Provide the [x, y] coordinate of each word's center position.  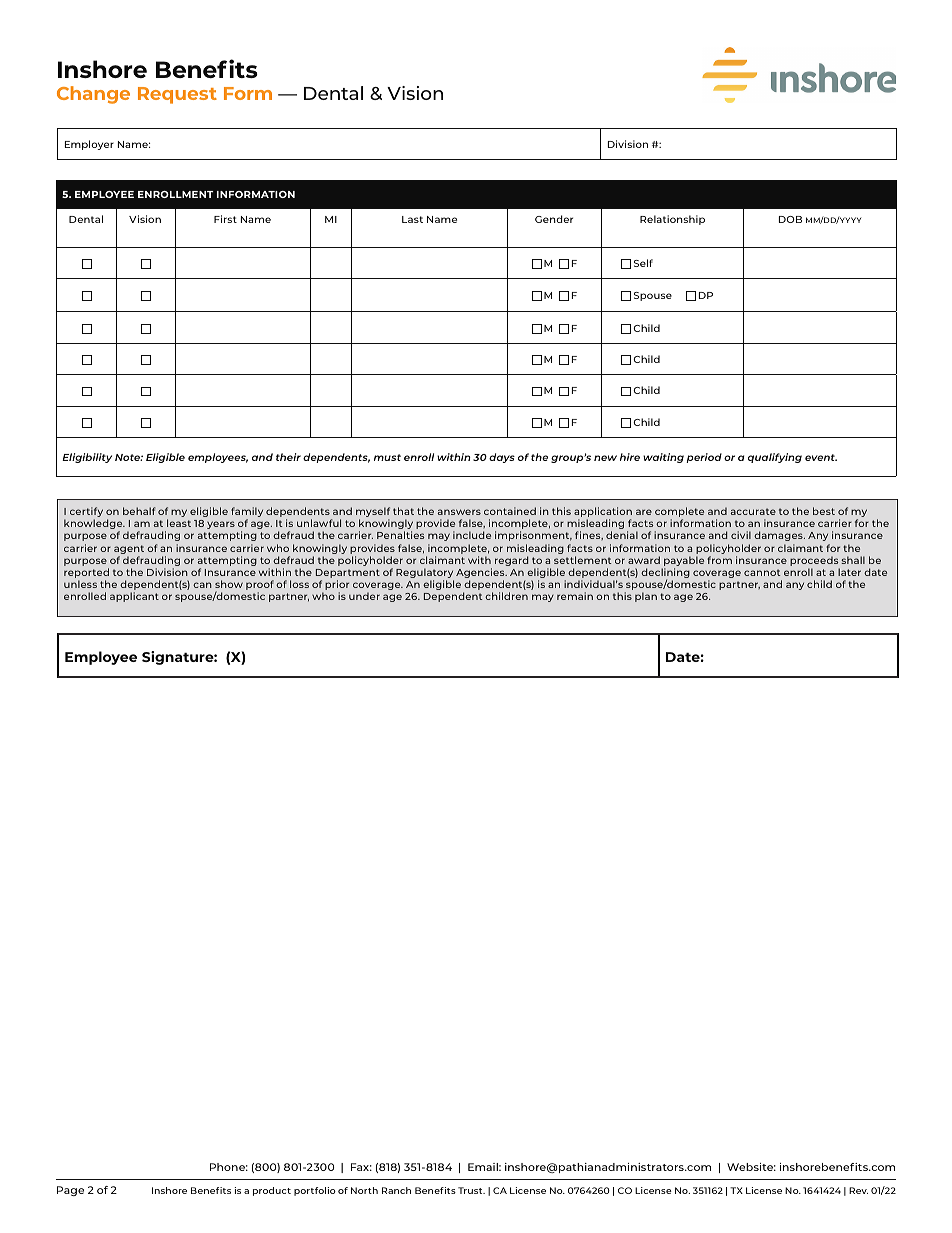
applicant [134, 597]
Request [177, 95]
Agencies [481, 574]
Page [70, 1191]
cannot [762, 572]
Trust [471, 1190]
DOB [790, 219]
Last [412, 219]
